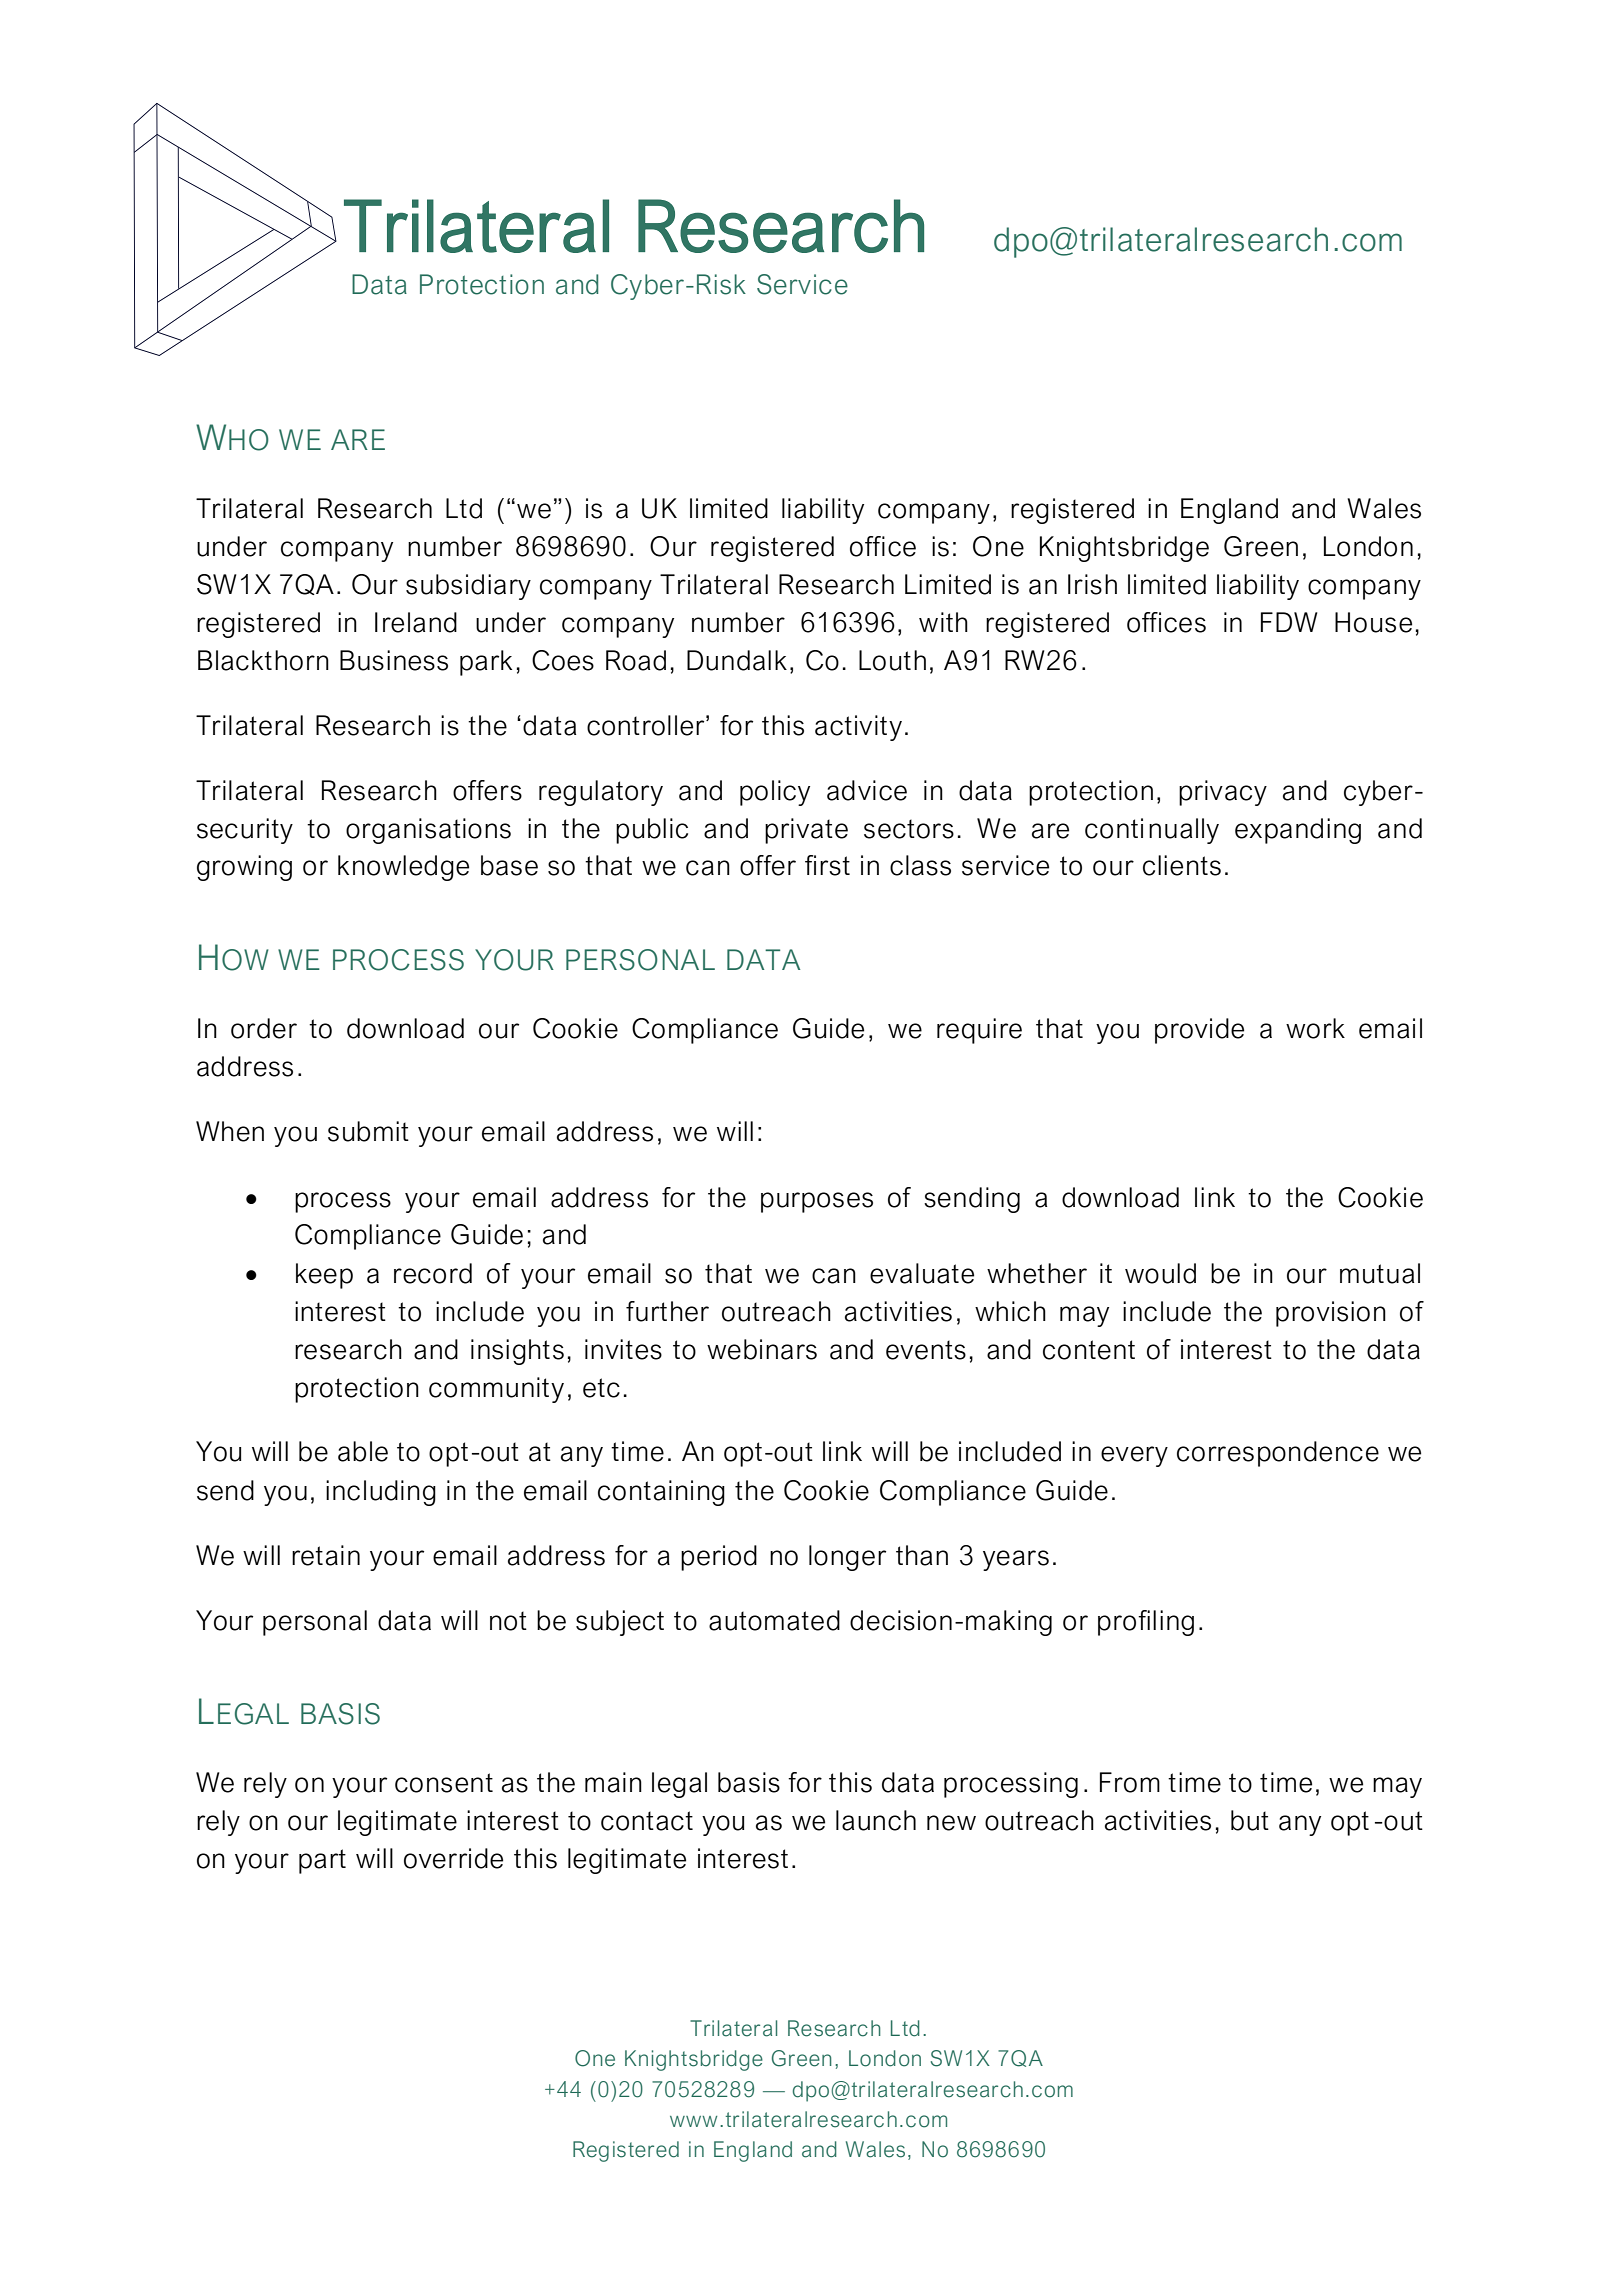  Describe the element at coordinates (817, 1202) in the screenshot. I see `purposes` at that location.
